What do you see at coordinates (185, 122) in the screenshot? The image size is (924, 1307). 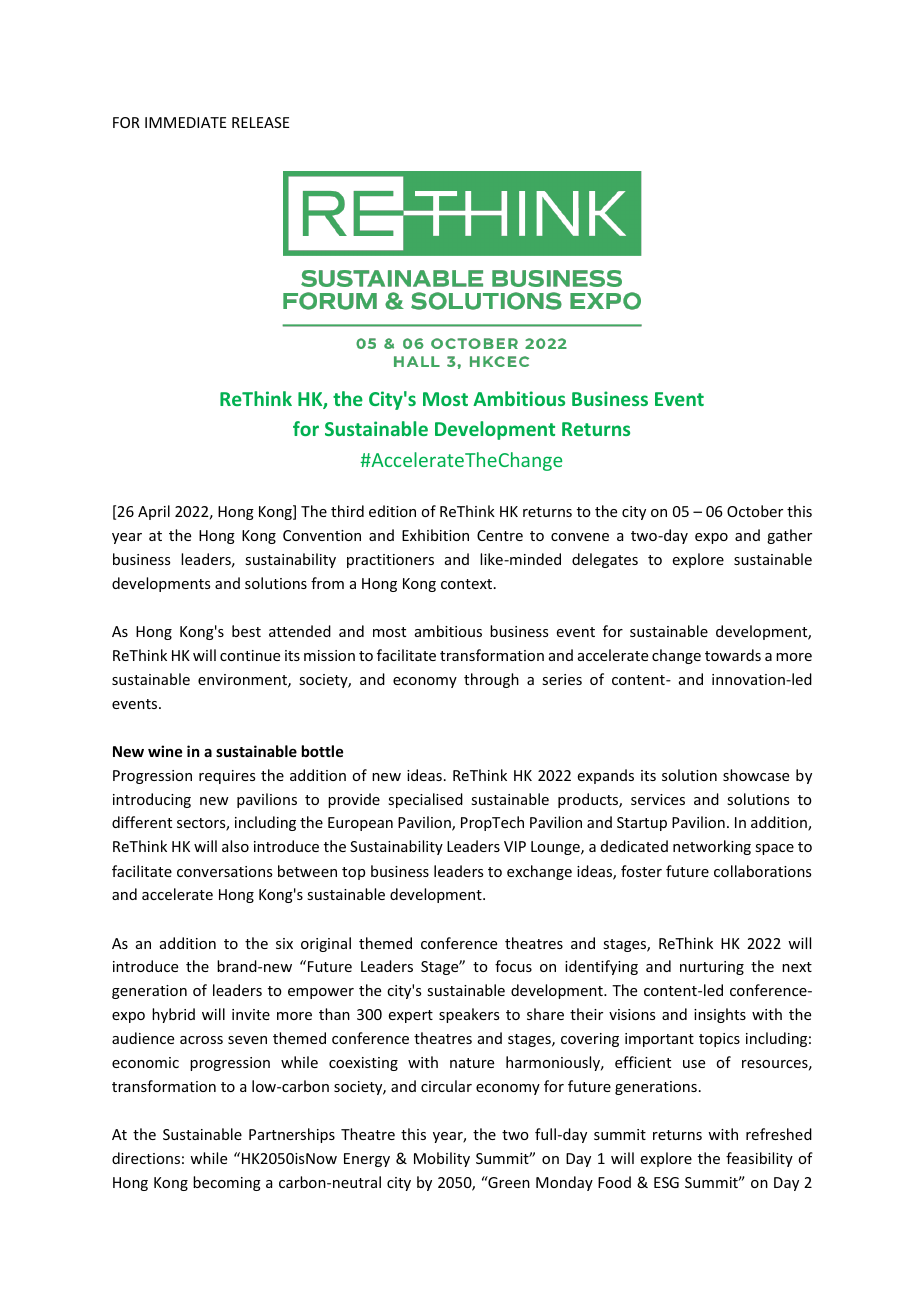 I see `IMMEDIATE` at bounding box center [185, 122].
